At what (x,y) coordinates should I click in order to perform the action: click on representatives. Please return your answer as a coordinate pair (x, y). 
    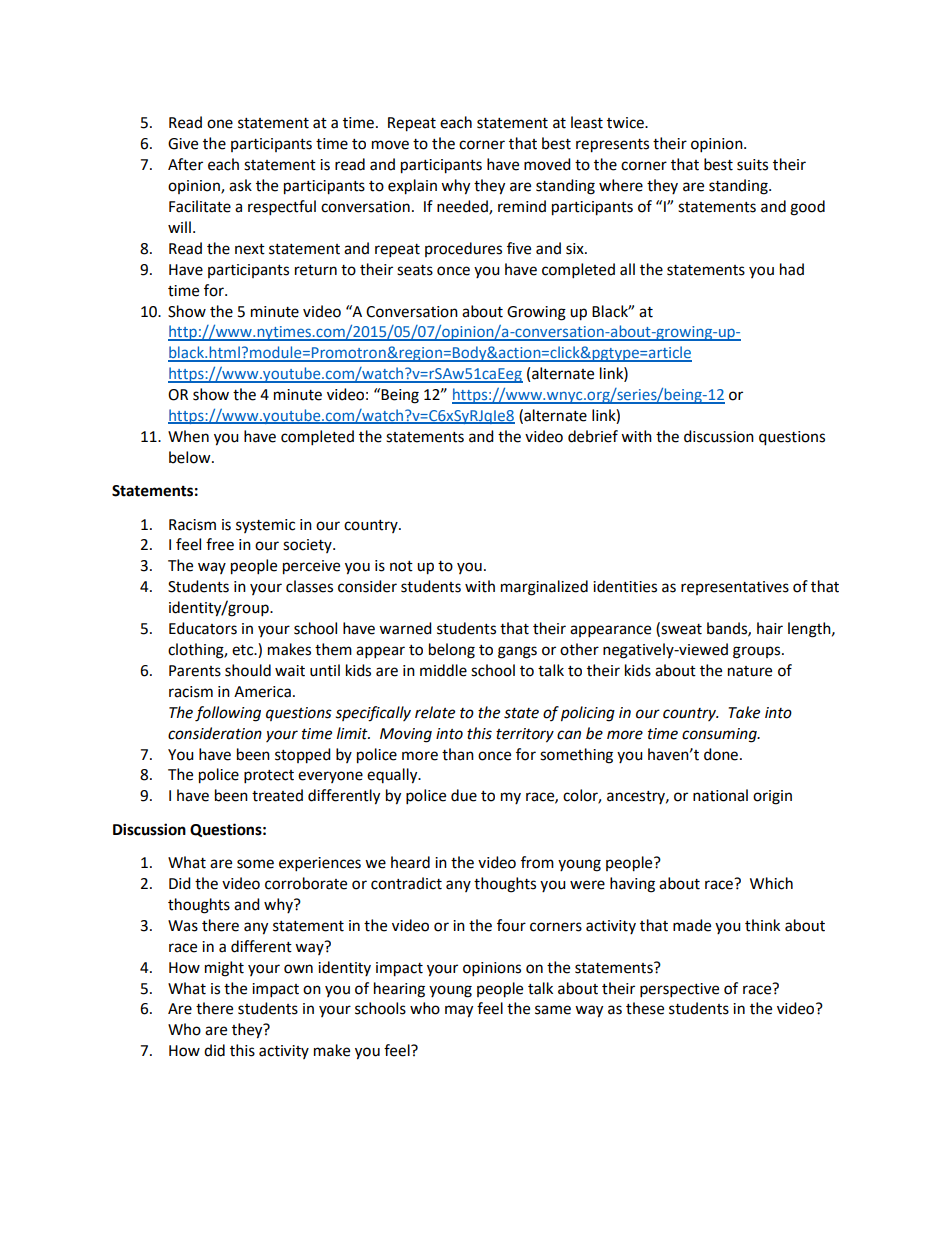
    Looking at the image, I should click on (735, 588).
